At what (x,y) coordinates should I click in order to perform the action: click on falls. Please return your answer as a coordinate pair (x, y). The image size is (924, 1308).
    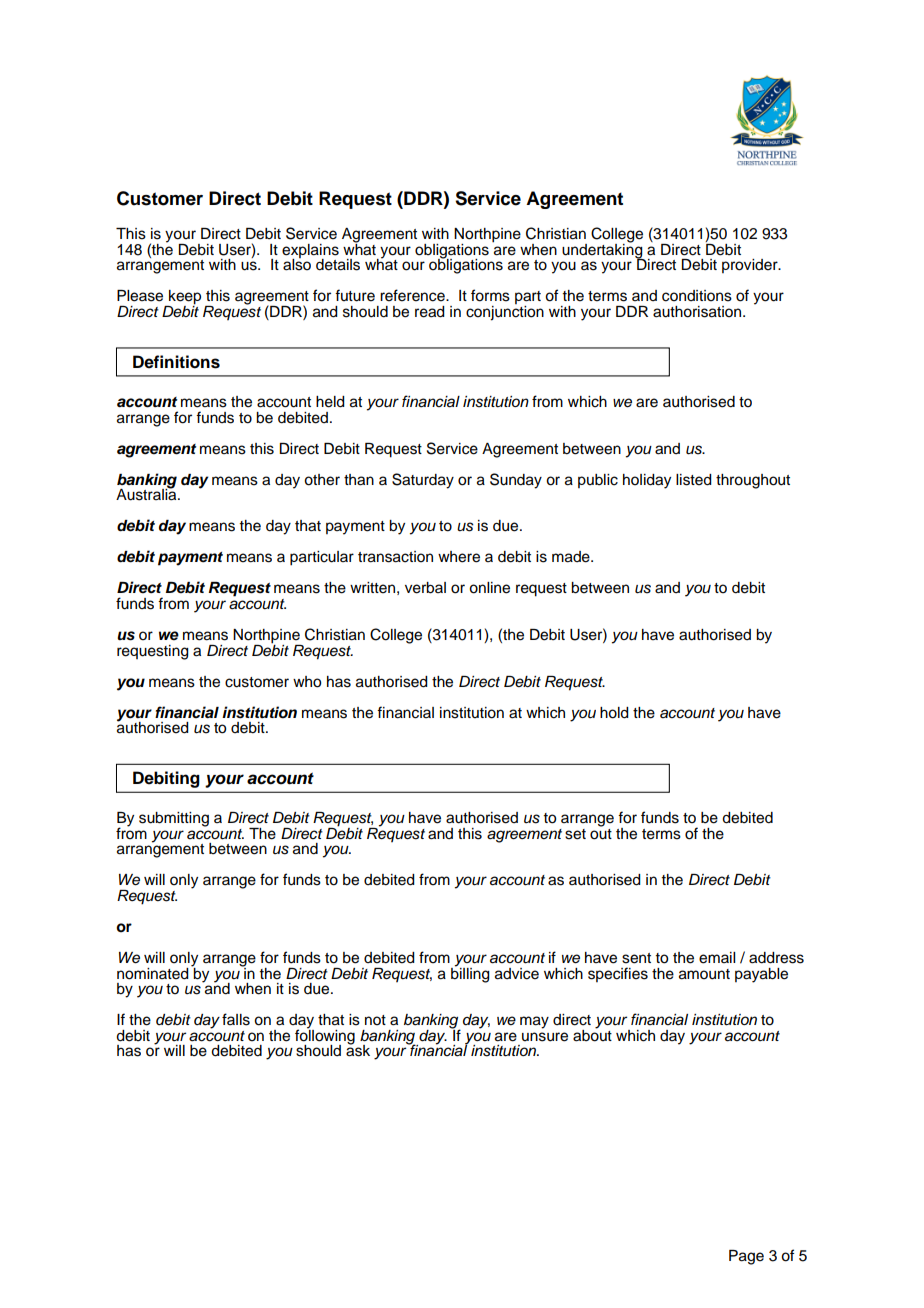
    Looking at the image, I should click on (236, 1019).
